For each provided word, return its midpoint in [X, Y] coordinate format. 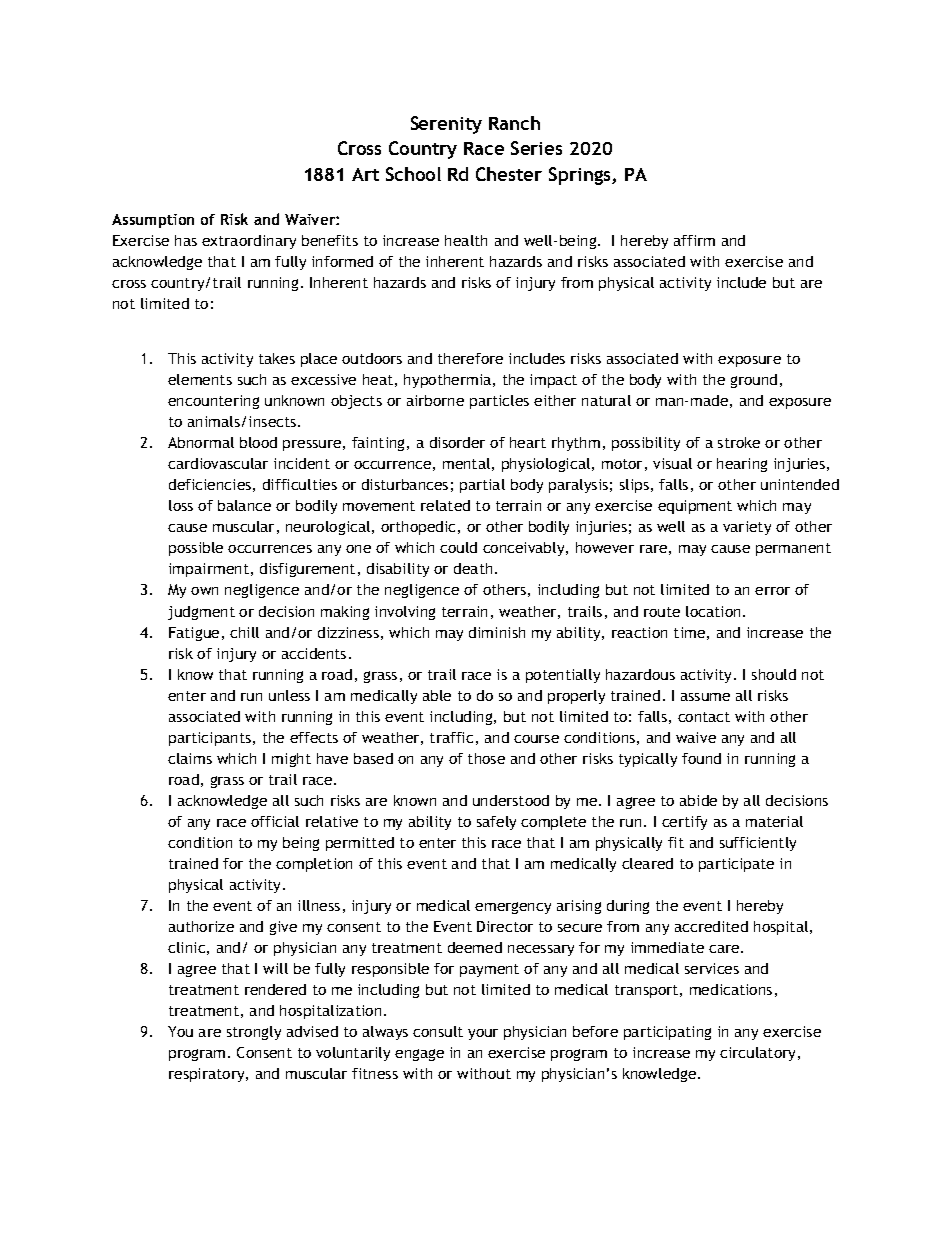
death [473, 568]
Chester [509, 174]
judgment [201, 613]
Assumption [153, 221]
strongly [254, 1033]
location [713, 611]
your [483, 1034]
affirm [694, 240]
